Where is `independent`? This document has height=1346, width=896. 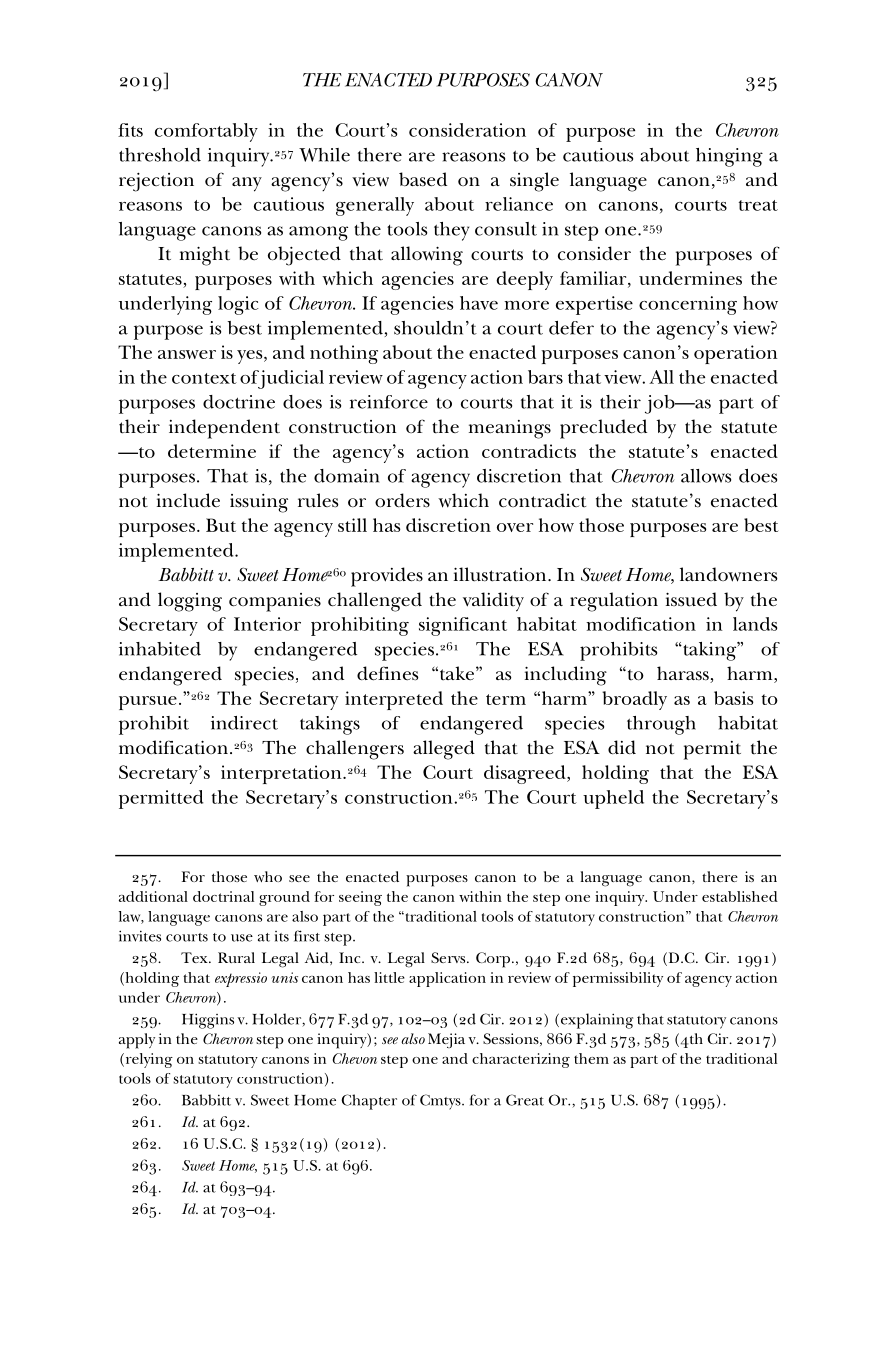 independent is located at coordinates (224, 429).
